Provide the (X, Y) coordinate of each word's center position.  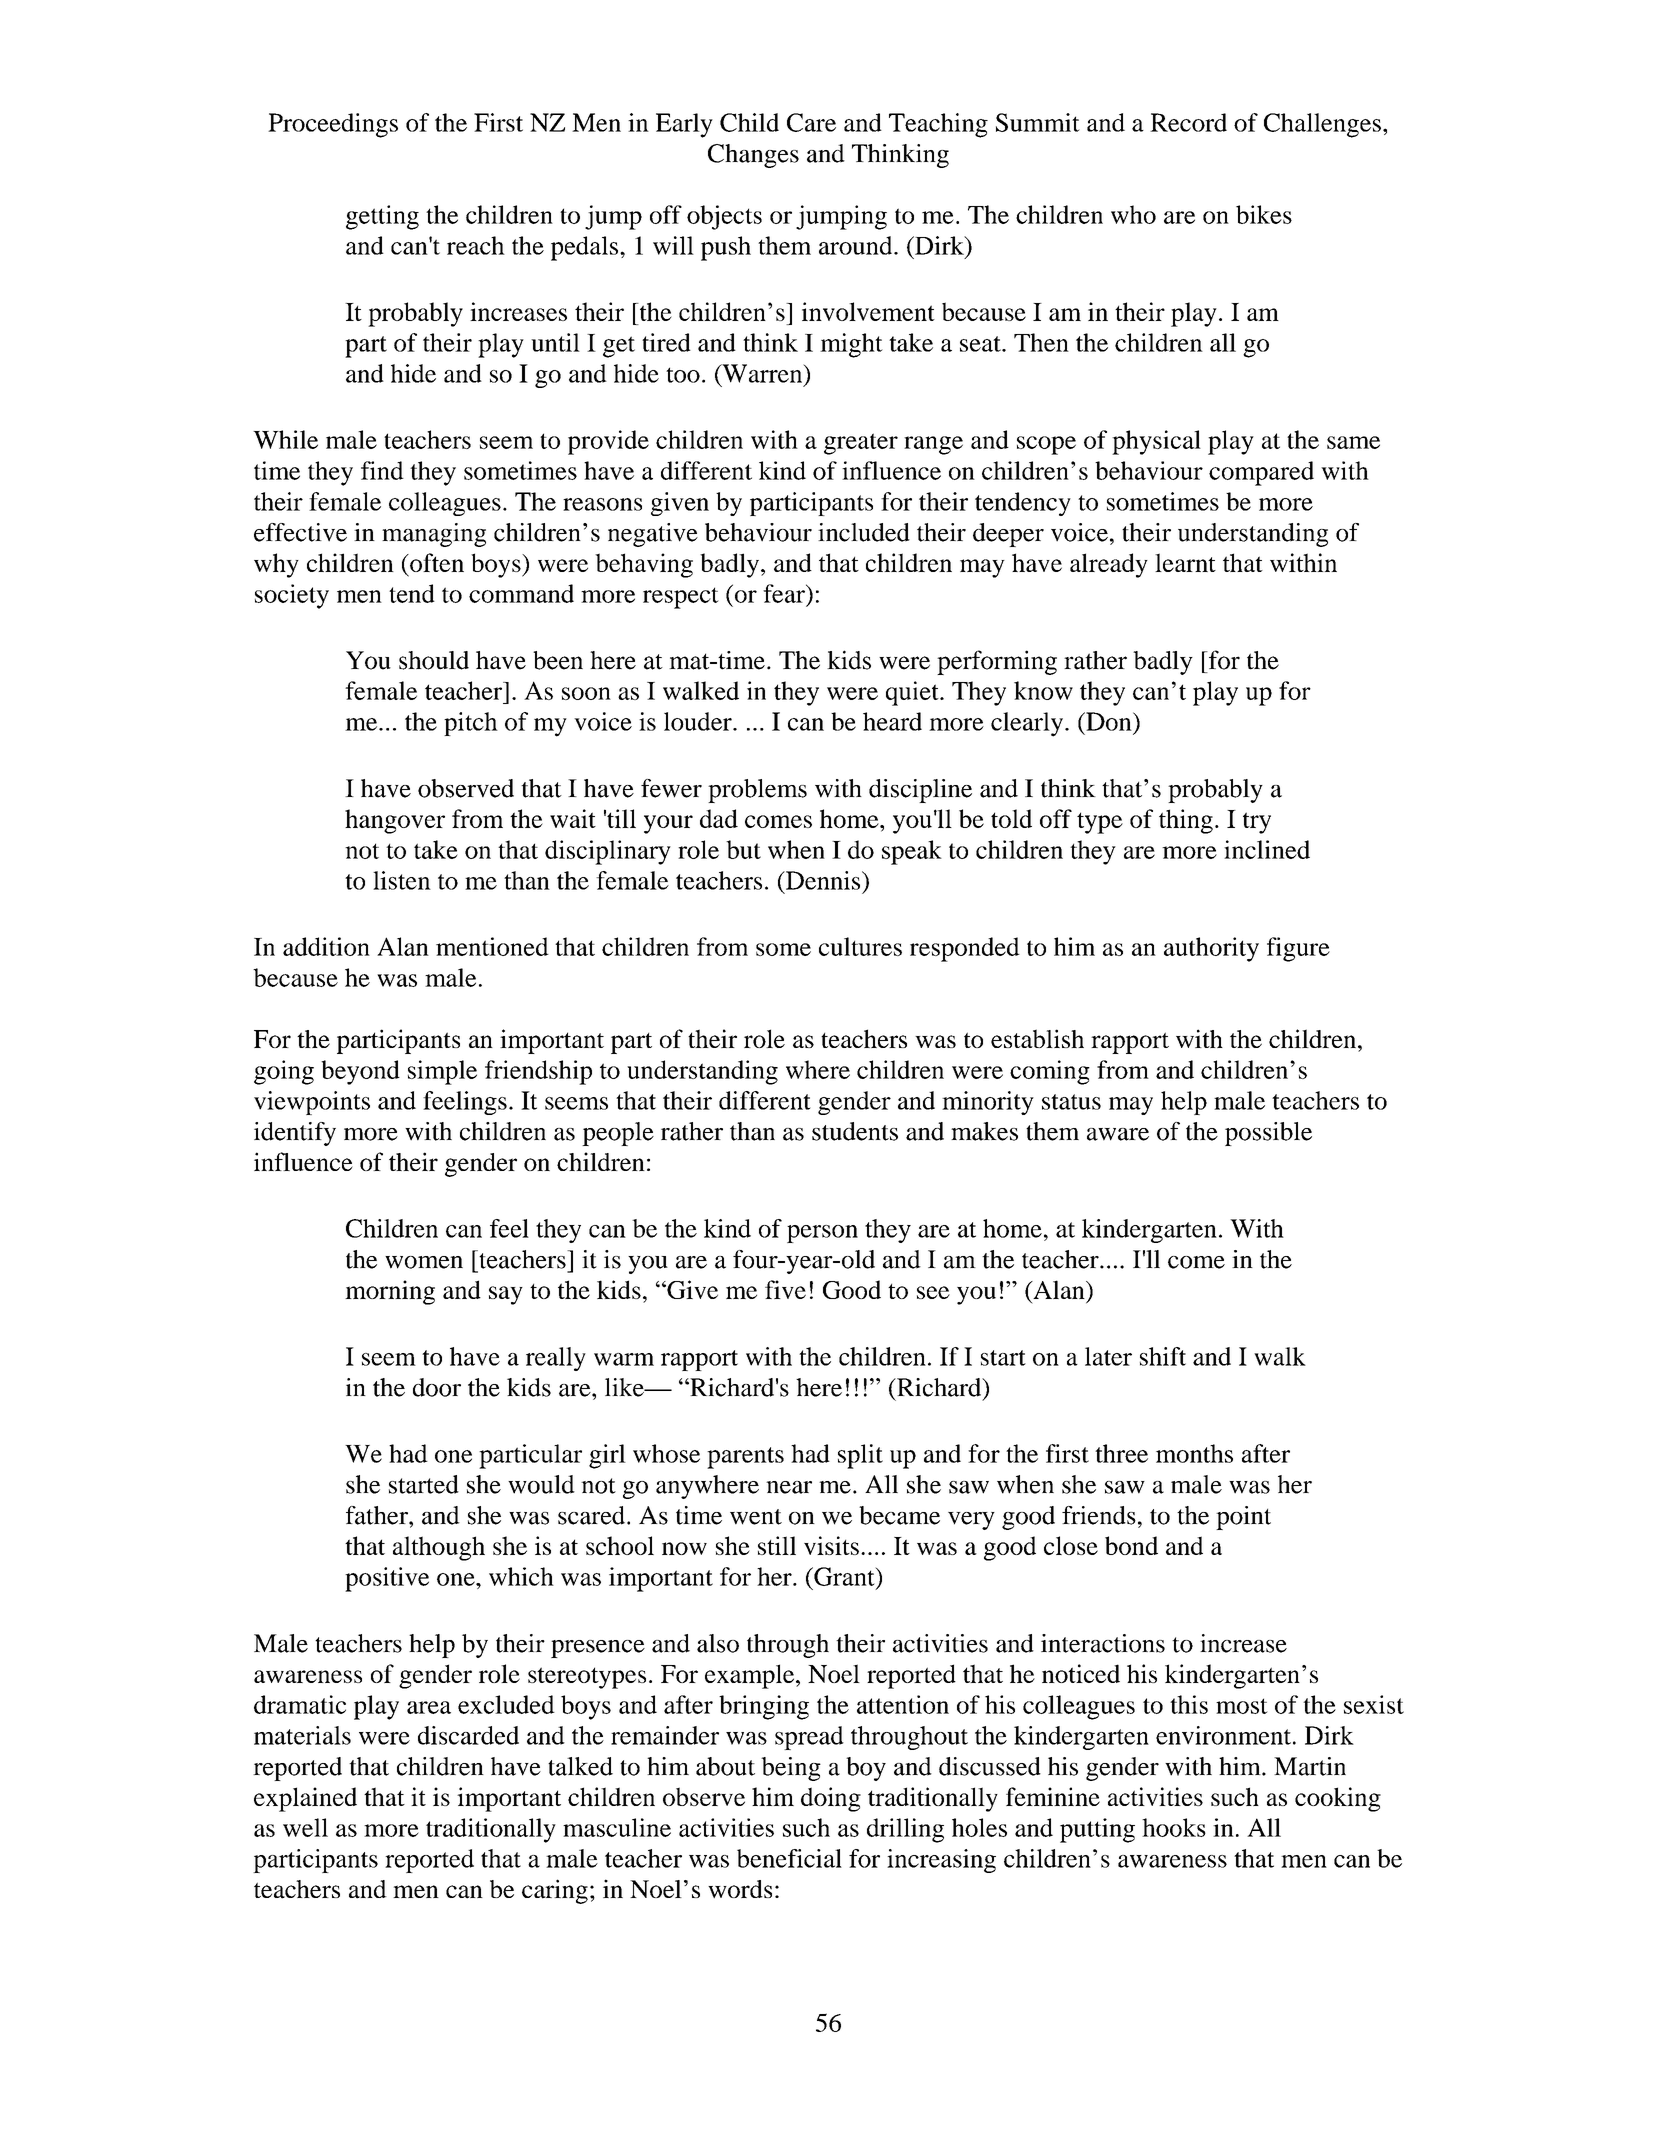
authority (1211, 949)
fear (785, 593)
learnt (1185, 562)
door (437, 1387)
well (305, 1827)
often (436, 562)
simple (442, 1072)
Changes (753, 156)
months (1194, 1453)
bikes (1264, 214)
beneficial (789, 1858)
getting (382, 217)
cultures (860, 946)
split (860, 1456)
